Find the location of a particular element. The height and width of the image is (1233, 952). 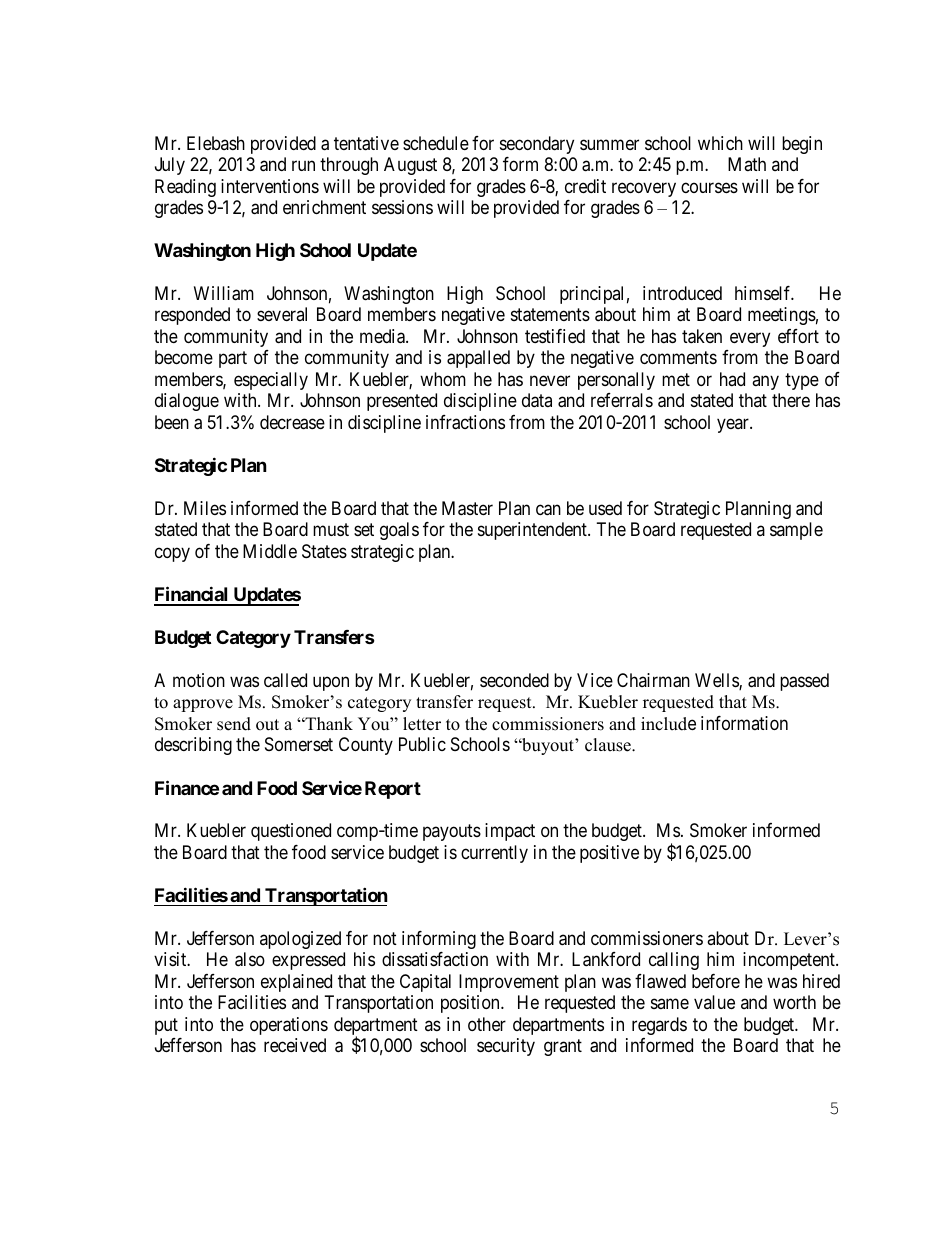

Math is located at coordinates (747, 164).
